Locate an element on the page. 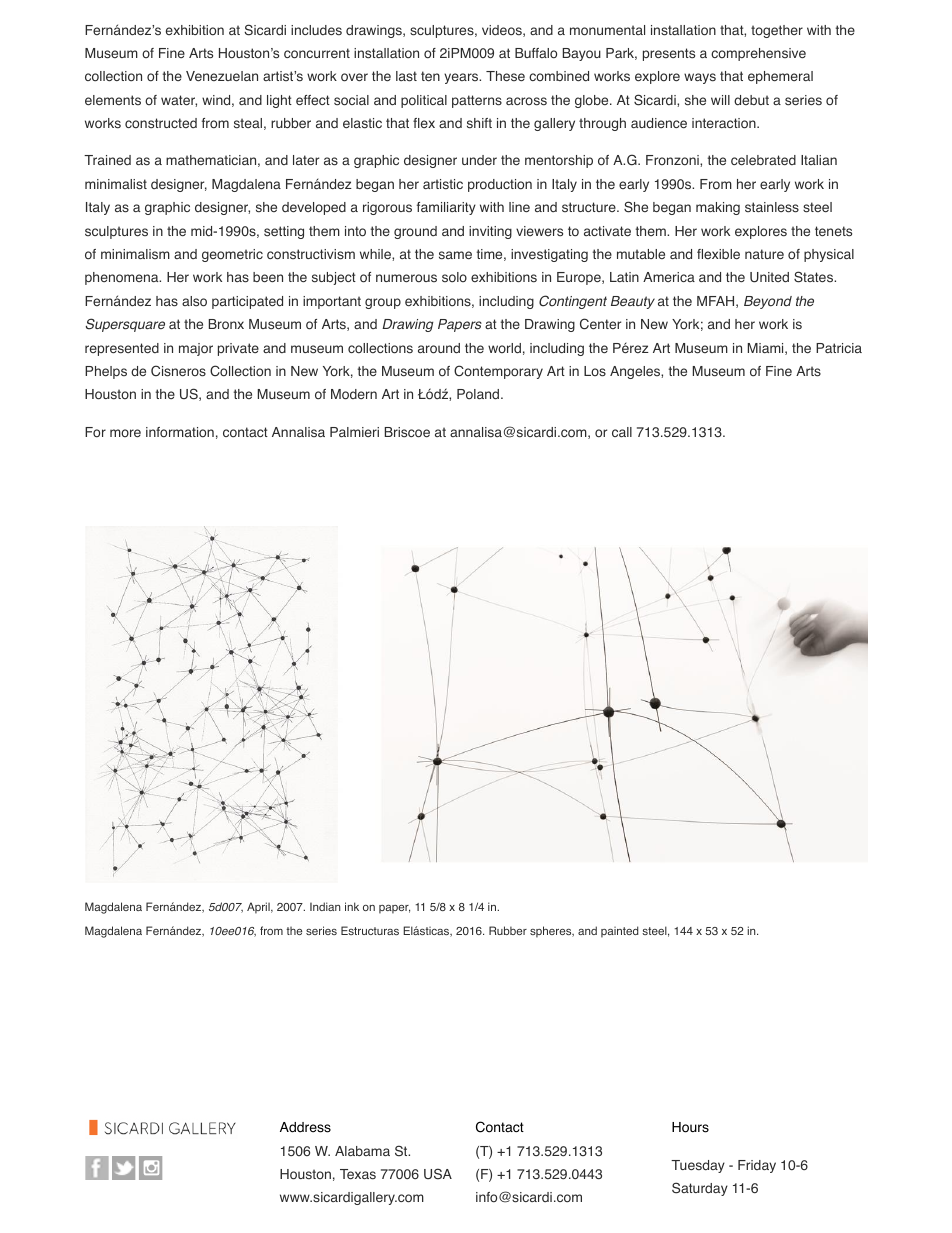 This document has height=1233, width=952. Venezuelan is located at coordinates (222, 76).
